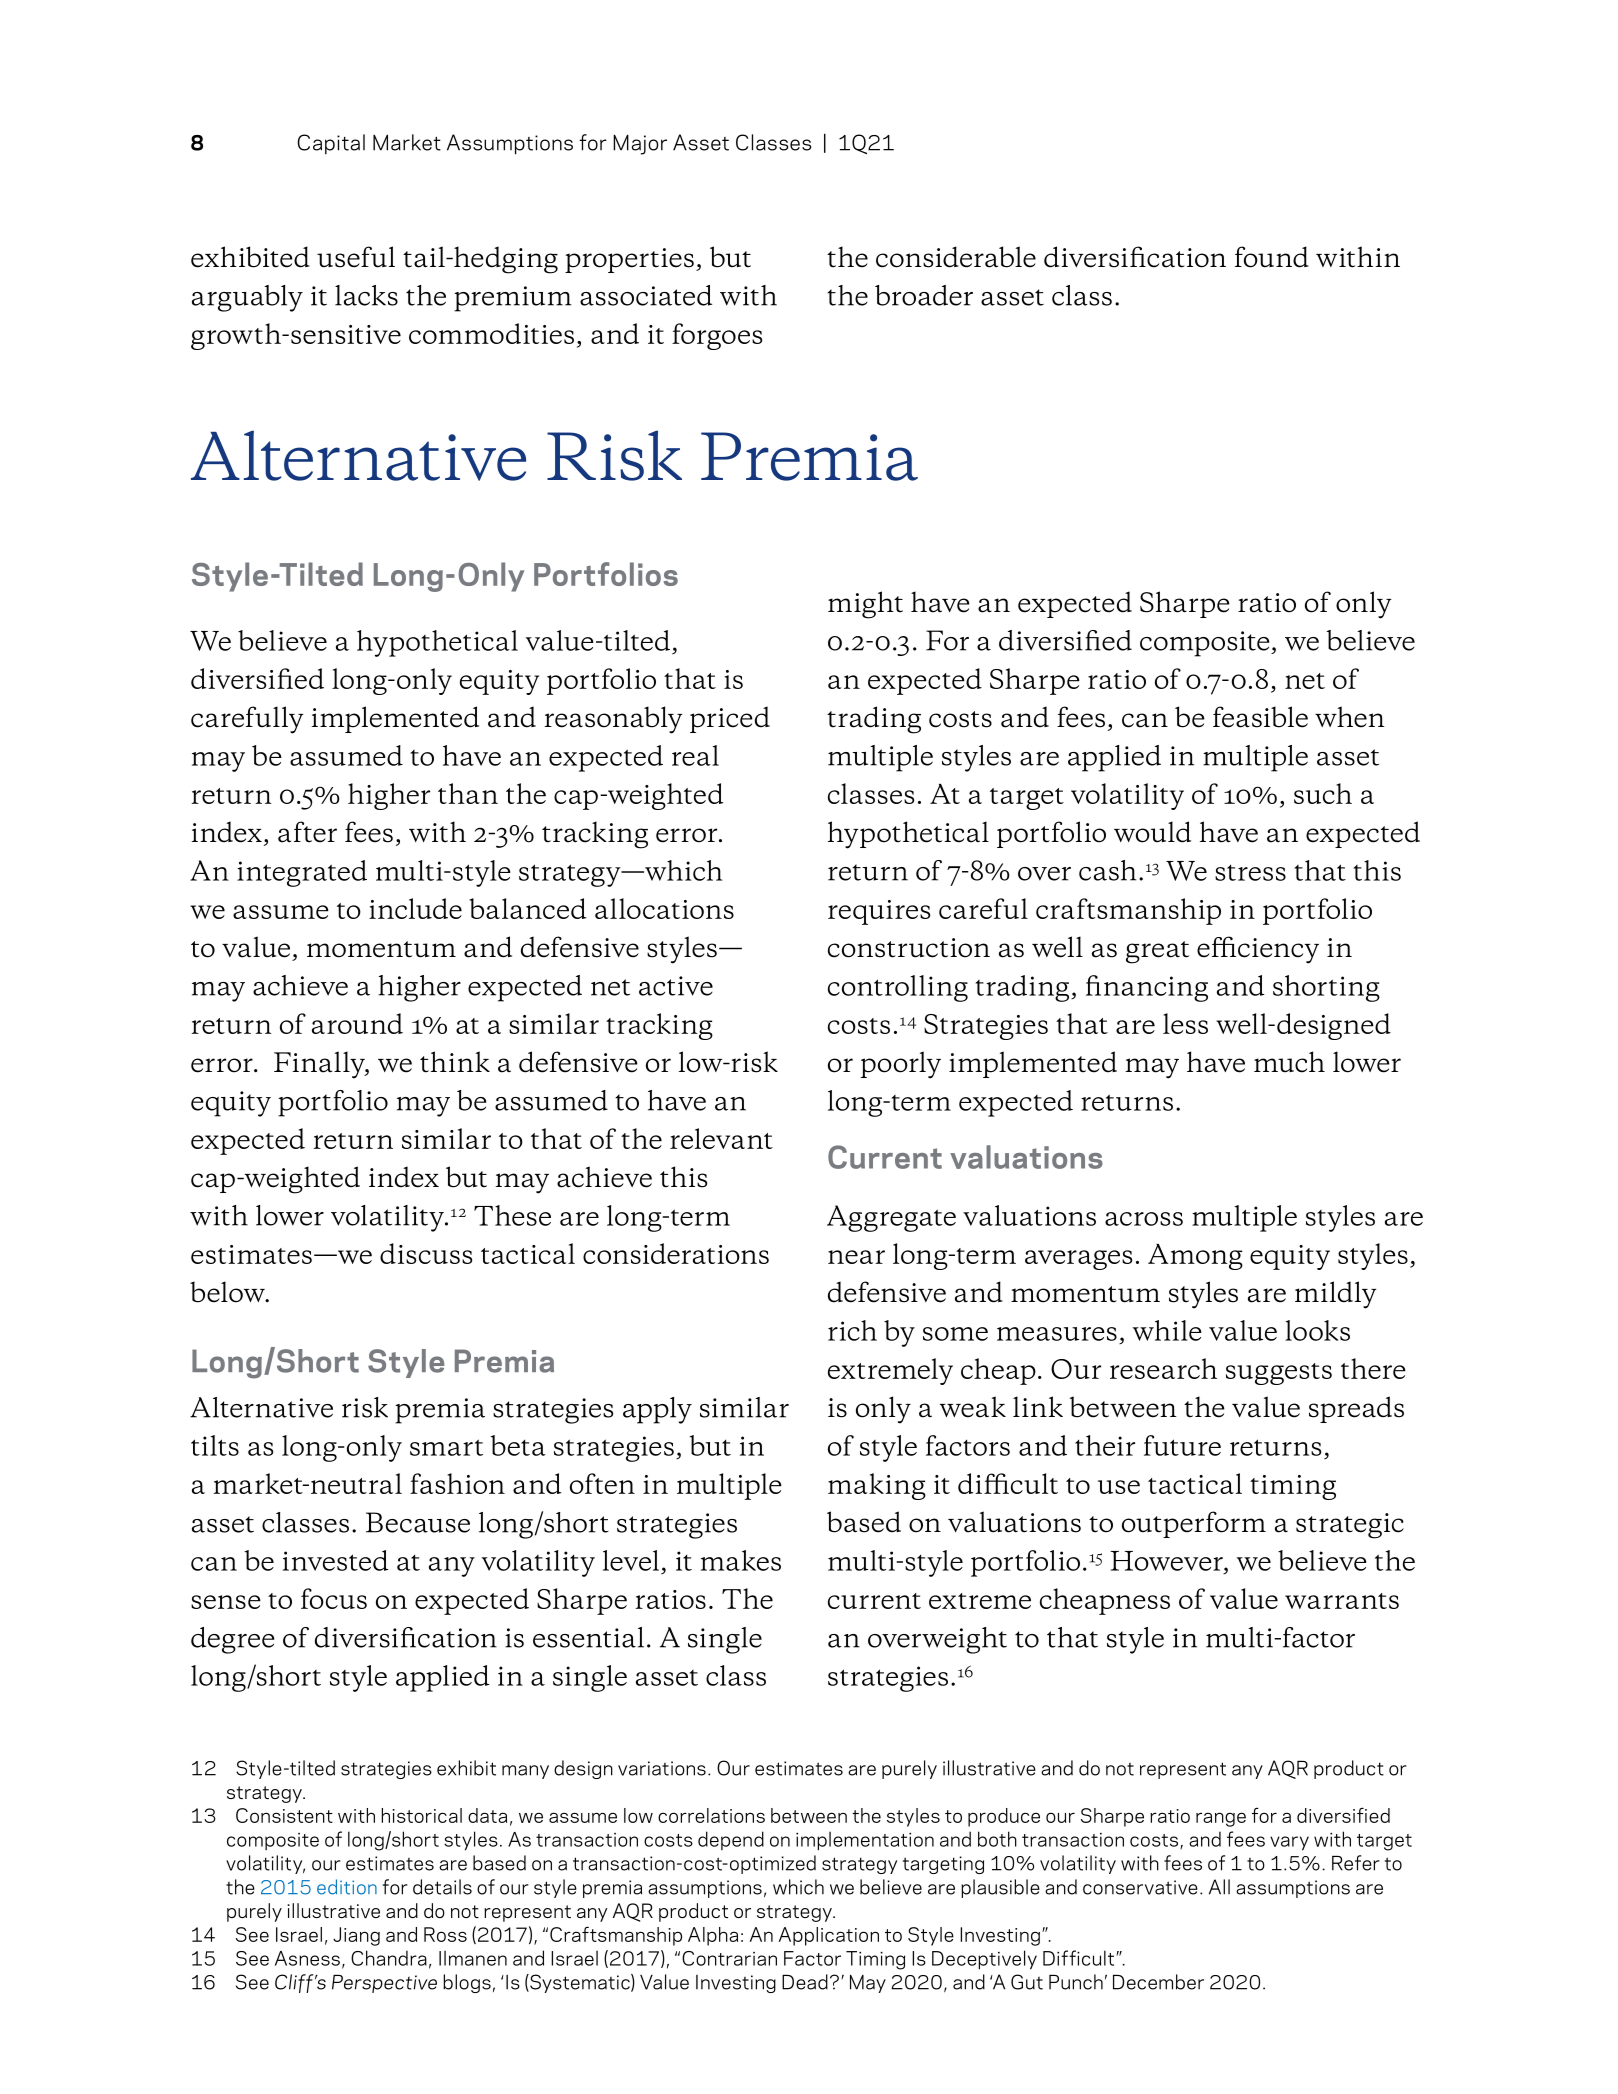 This page has width=1618, height=2094. I want to click on much, so click(1289, 1062).
